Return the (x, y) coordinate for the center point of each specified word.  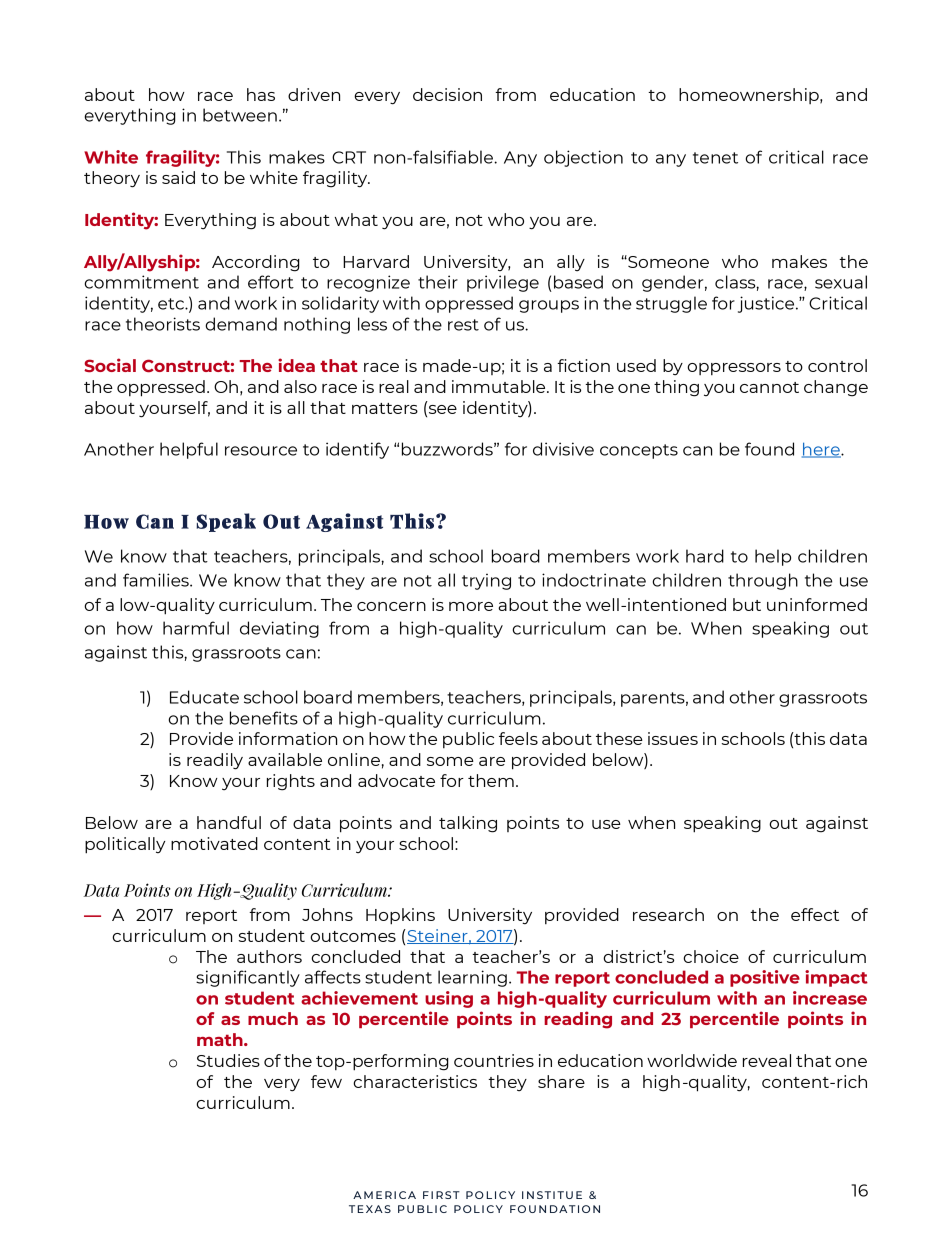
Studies (228, 1060)
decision (447, 94)
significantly (248, 978)
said (178, 177)
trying (486, 582)
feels (518, 738)
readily (215, 761)
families (157, 580)
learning (472, 978)
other (752, 697)
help (773, 557)
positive (765, 978)
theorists (163, 324)
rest (463, 325)
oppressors (734, 369)
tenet (715, 158)
